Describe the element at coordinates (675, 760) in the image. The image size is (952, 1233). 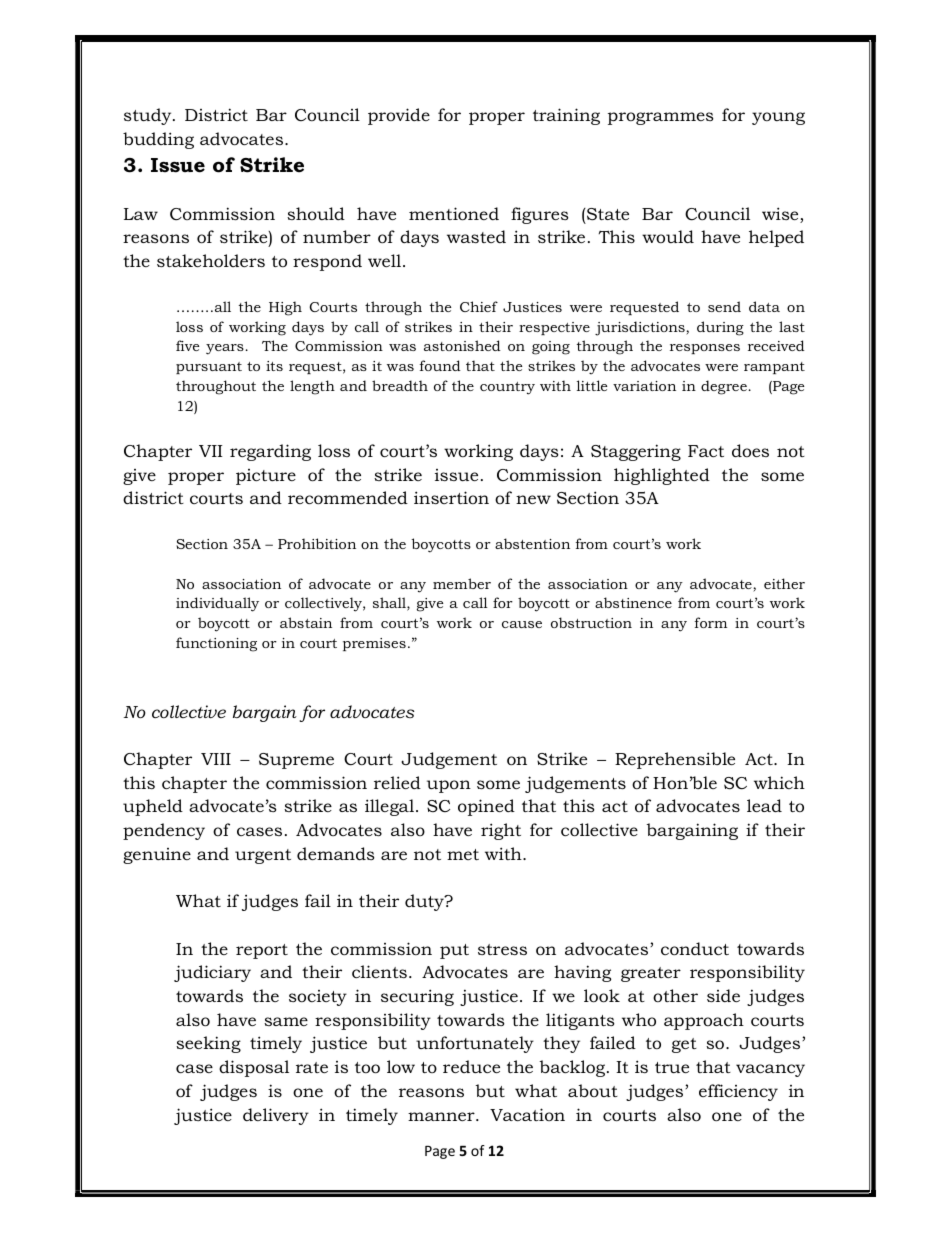
I see `Reprehensible` at that location.
